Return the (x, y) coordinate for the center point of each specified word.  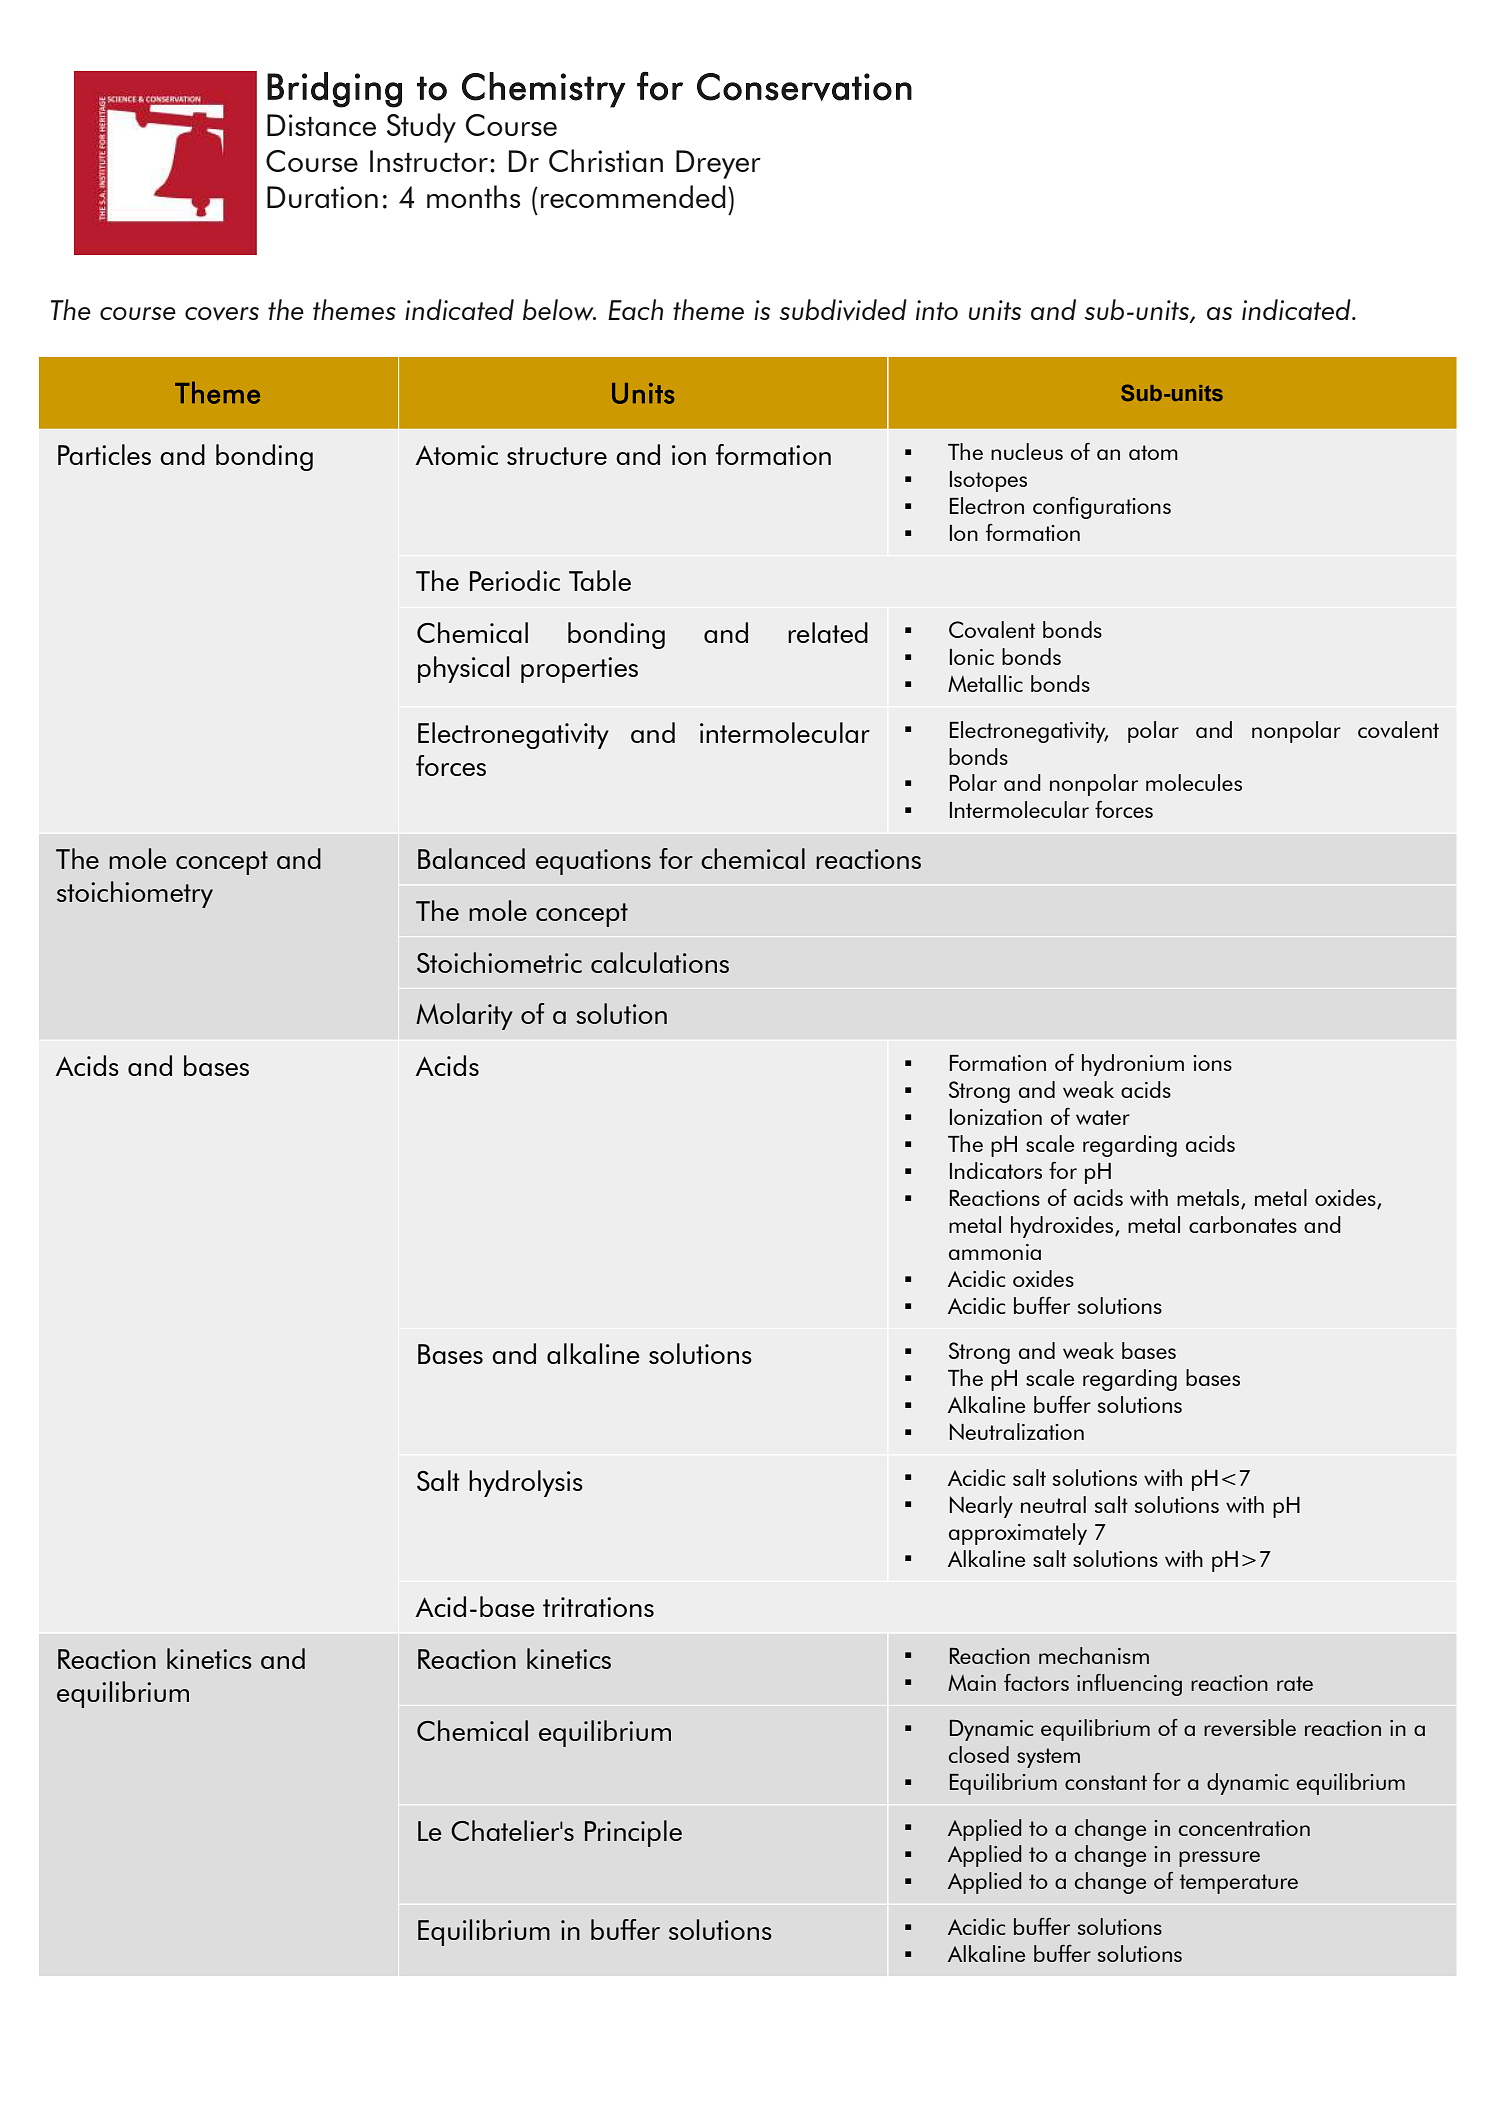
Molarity (464, 1016)
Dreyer (718, 164)
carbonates (1243, 1224)
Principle (633, 1833)
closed (979, 1754)
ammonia (995, 1252)
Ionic (972, 657)
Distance (321, 125)
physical (463, 669)
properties (579, 670)
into (937, 310)
